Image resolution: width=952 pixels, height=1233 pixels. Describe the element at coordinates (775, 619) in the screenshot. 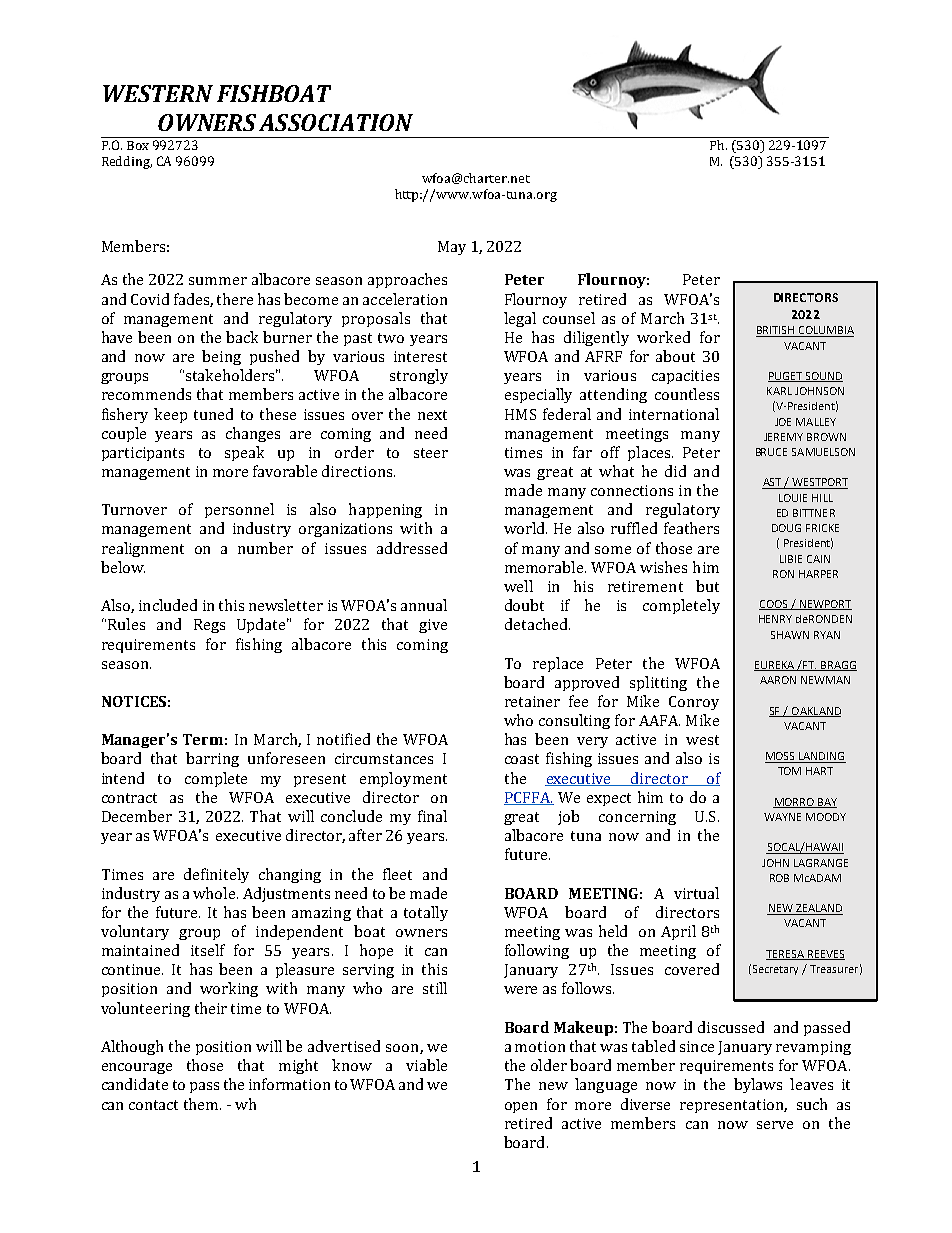

I see `HENRY` at that location.
